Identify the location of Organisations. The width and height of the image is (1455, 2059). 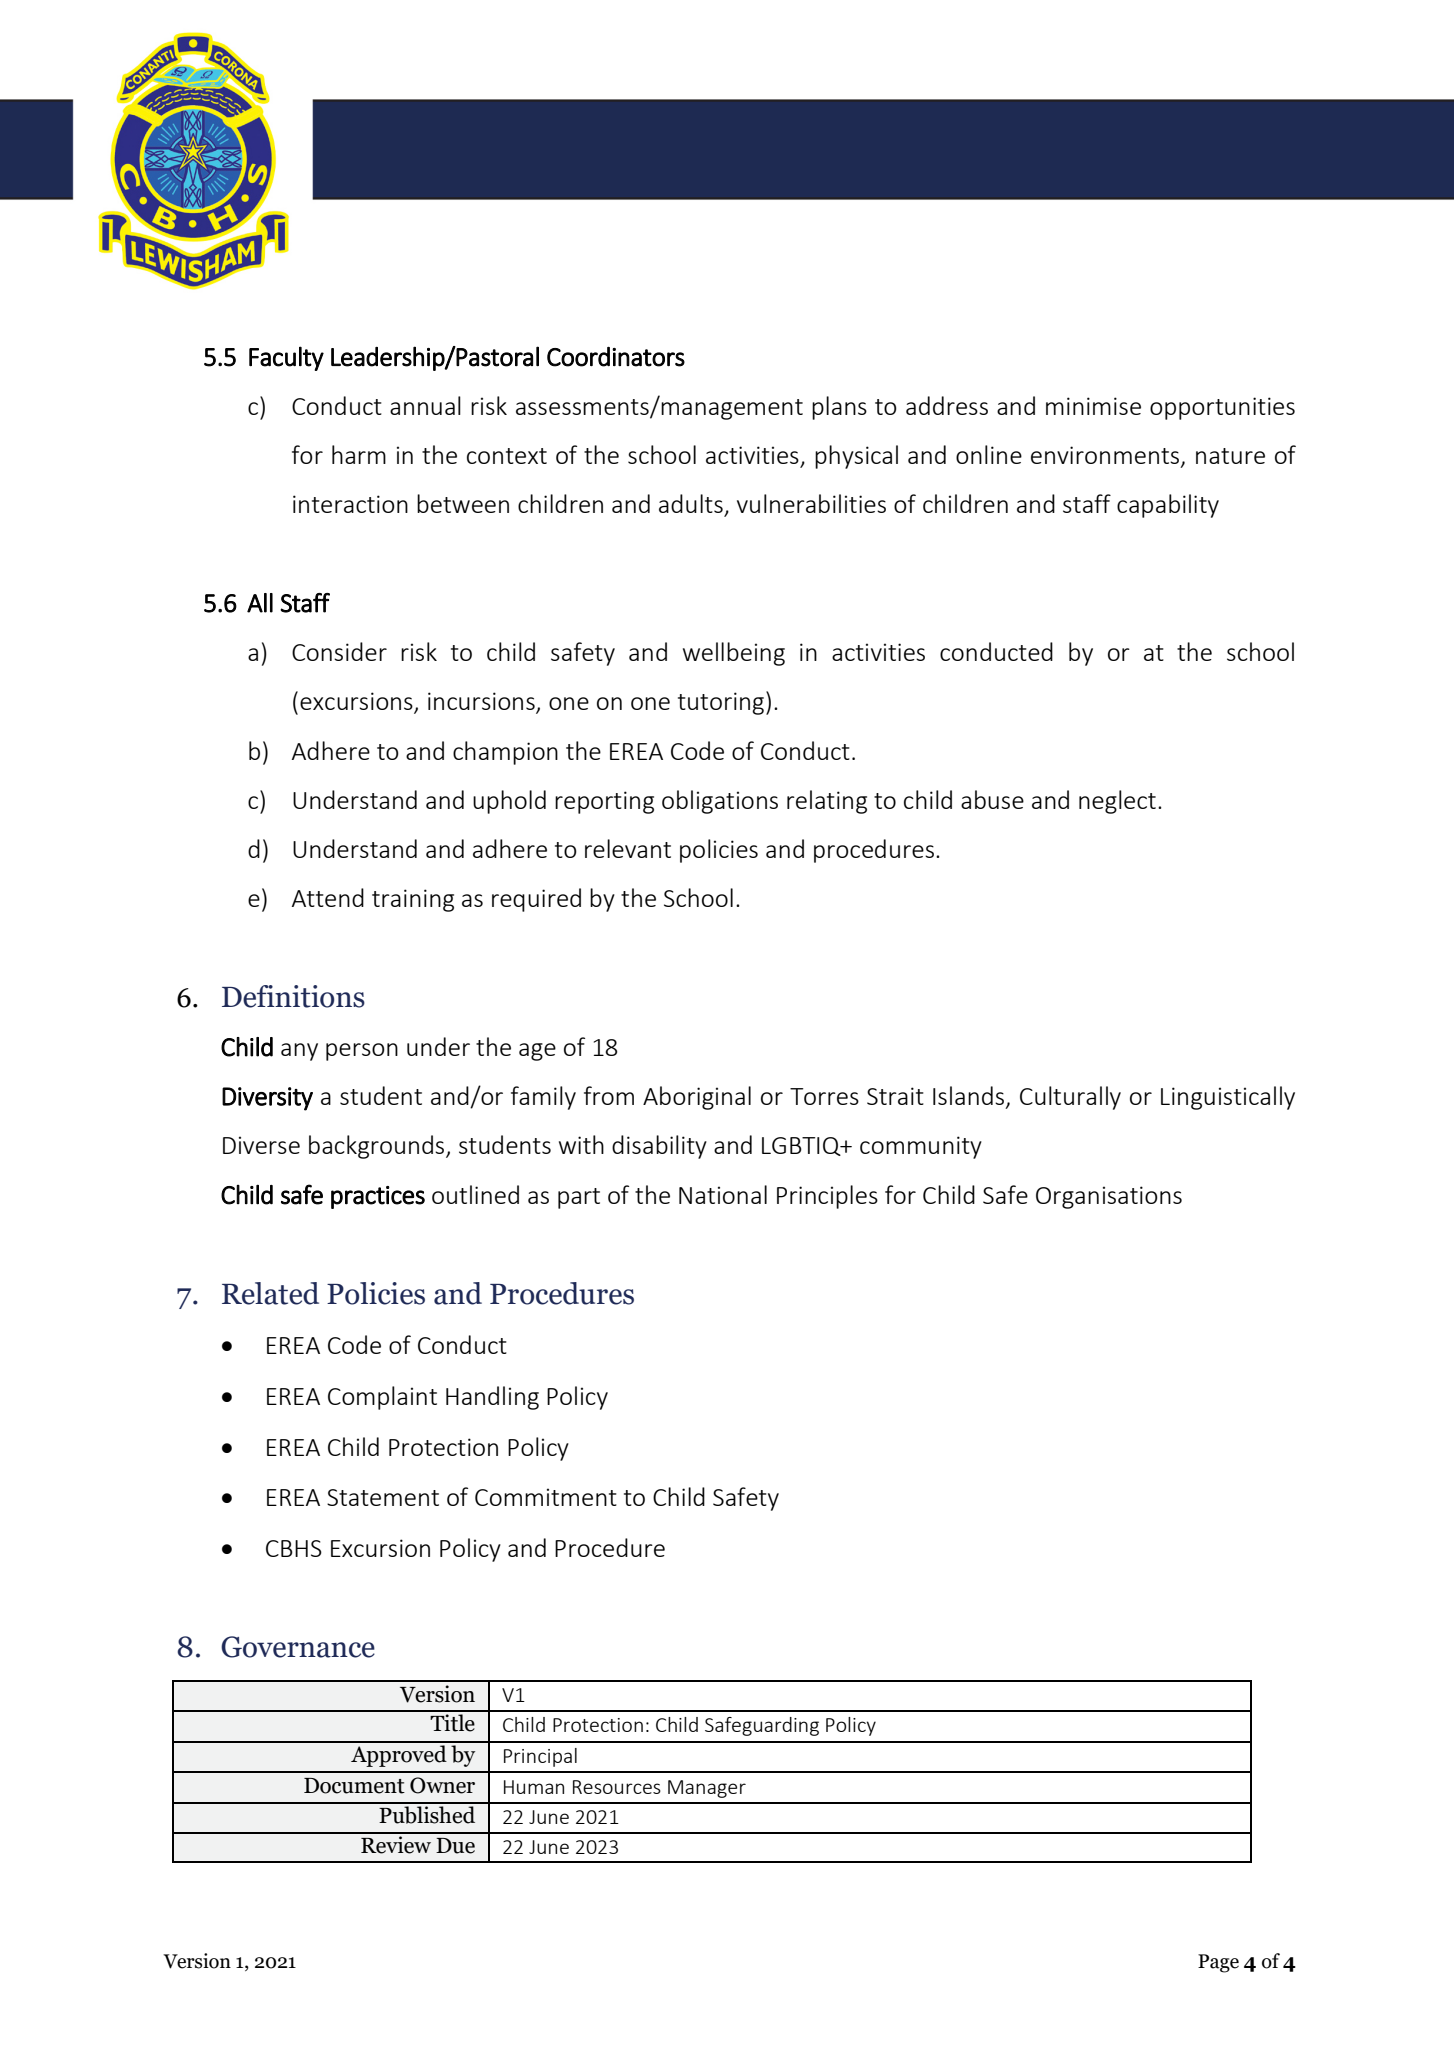
(1109, 1197).
